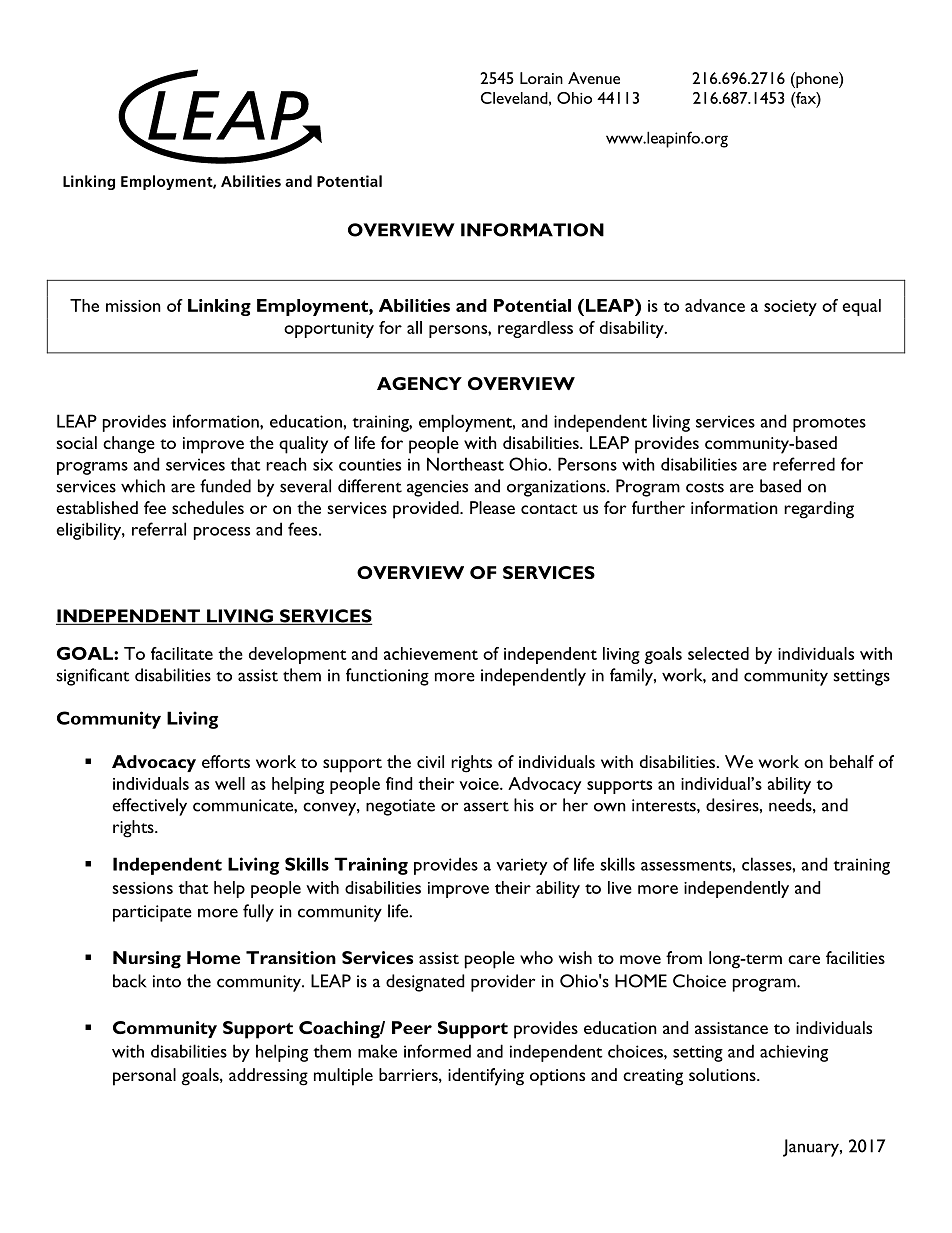 The height and width of the page is (1233, 952). What do you see at coordinates (219, 307) in the page?
I see `Linking` at bounding box center [219, 307].
